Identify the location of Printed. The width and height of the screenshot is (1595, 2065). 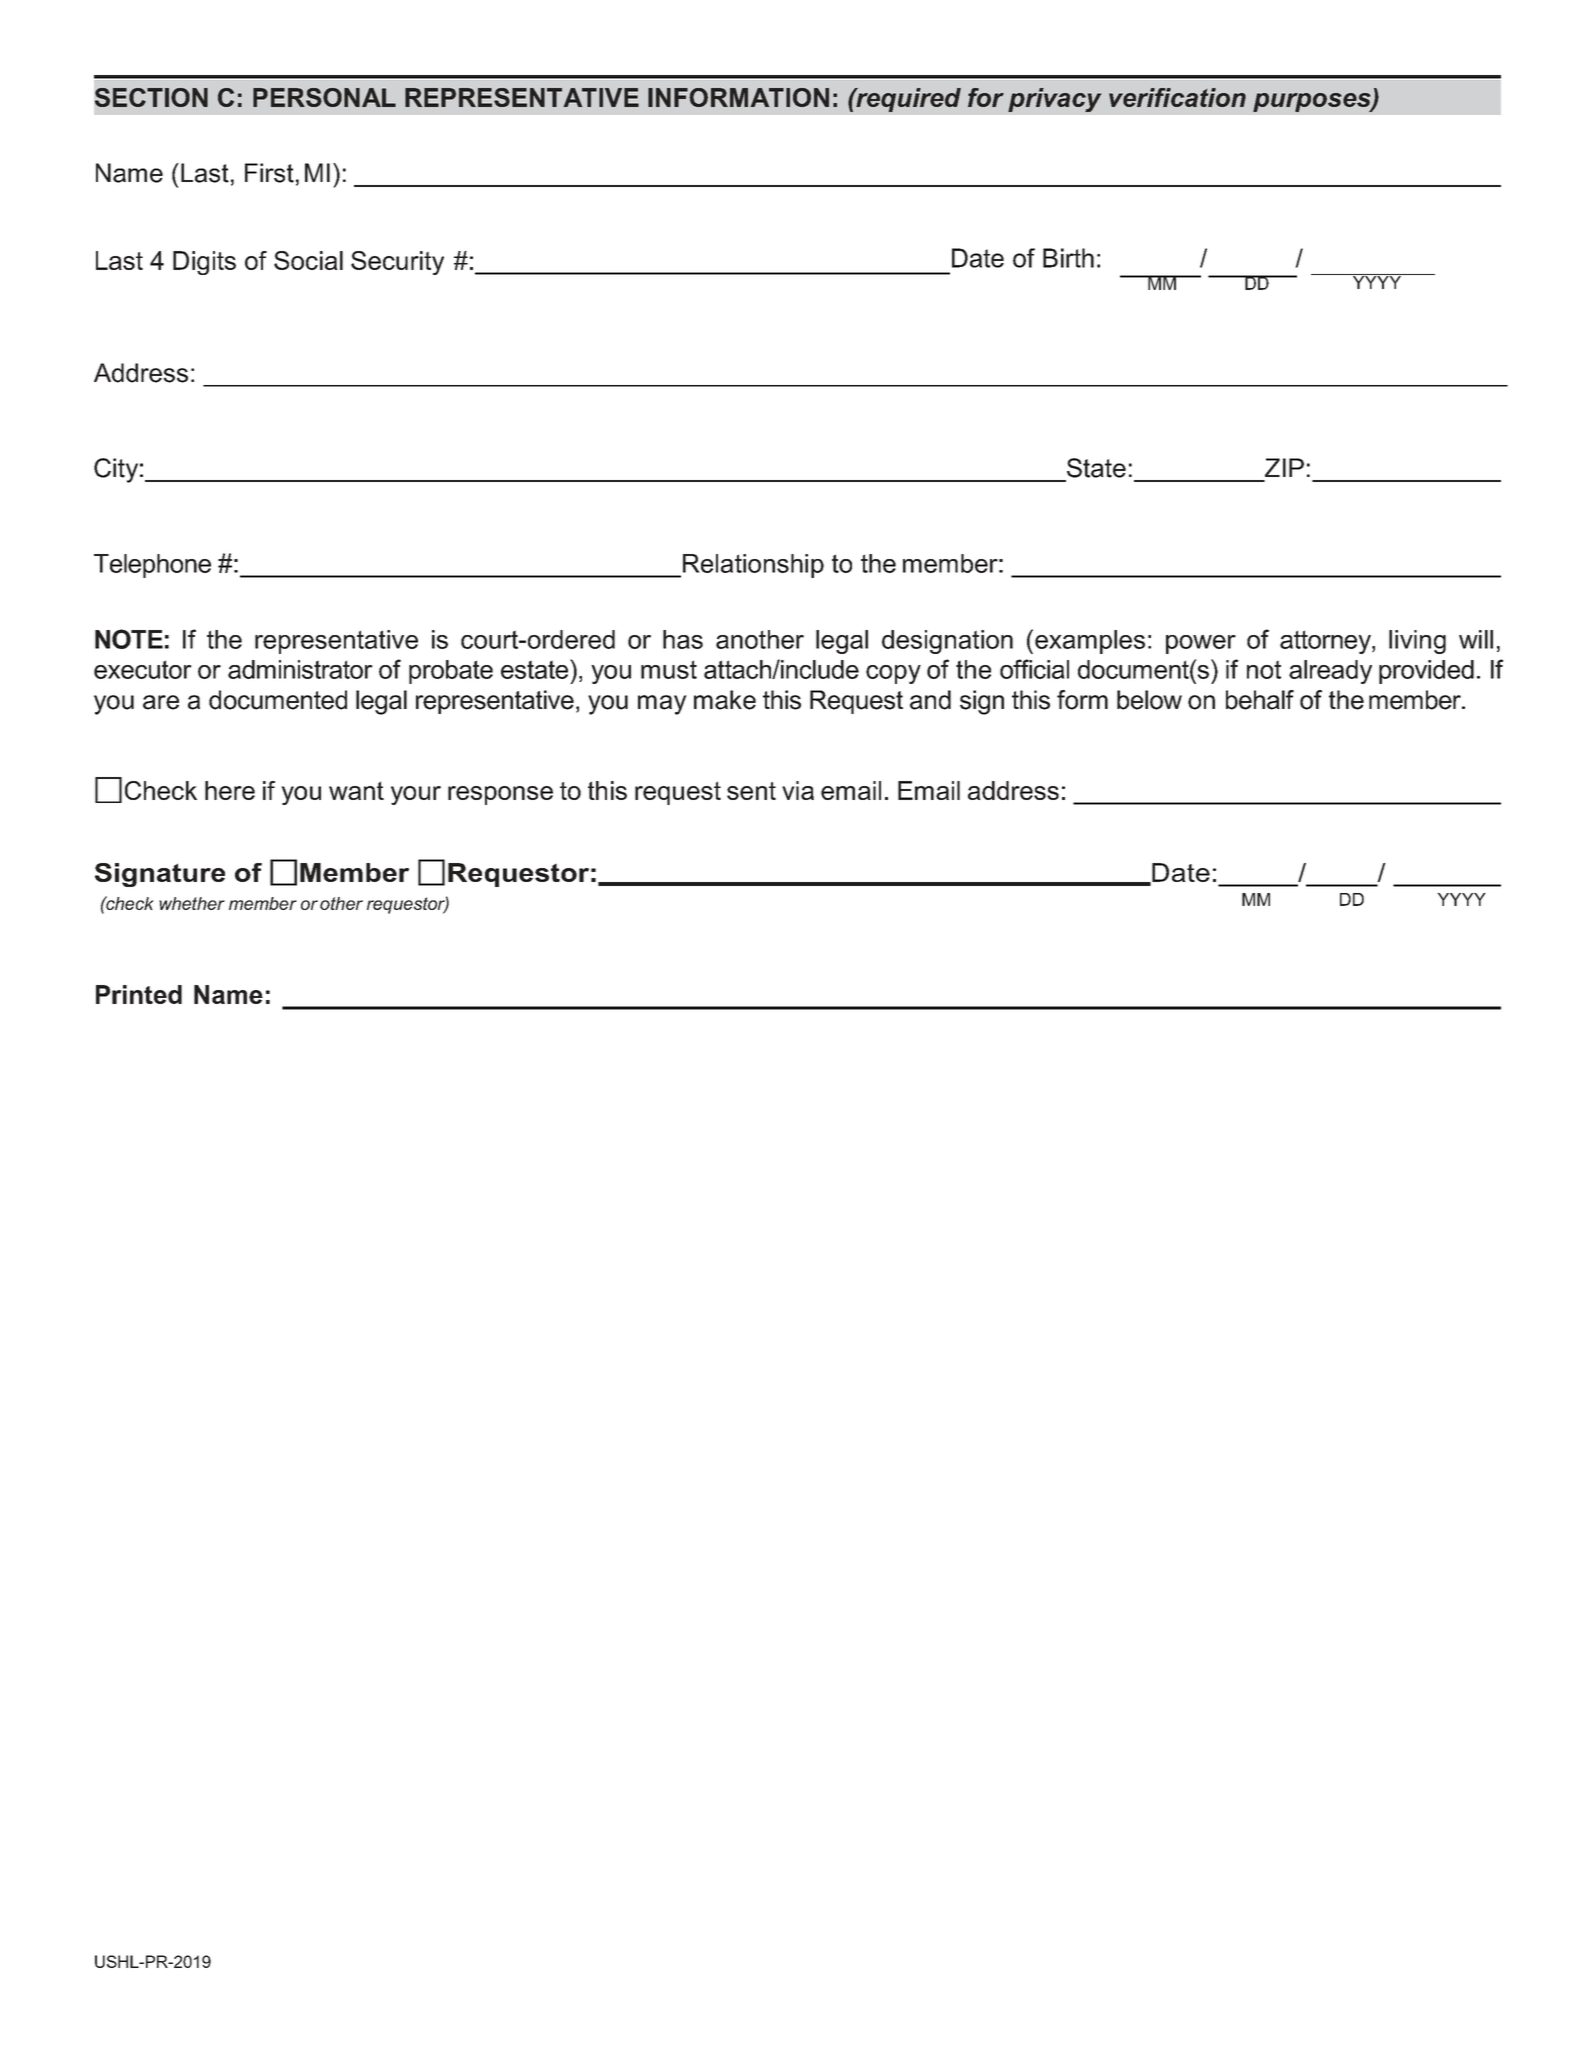
(139, 994).
